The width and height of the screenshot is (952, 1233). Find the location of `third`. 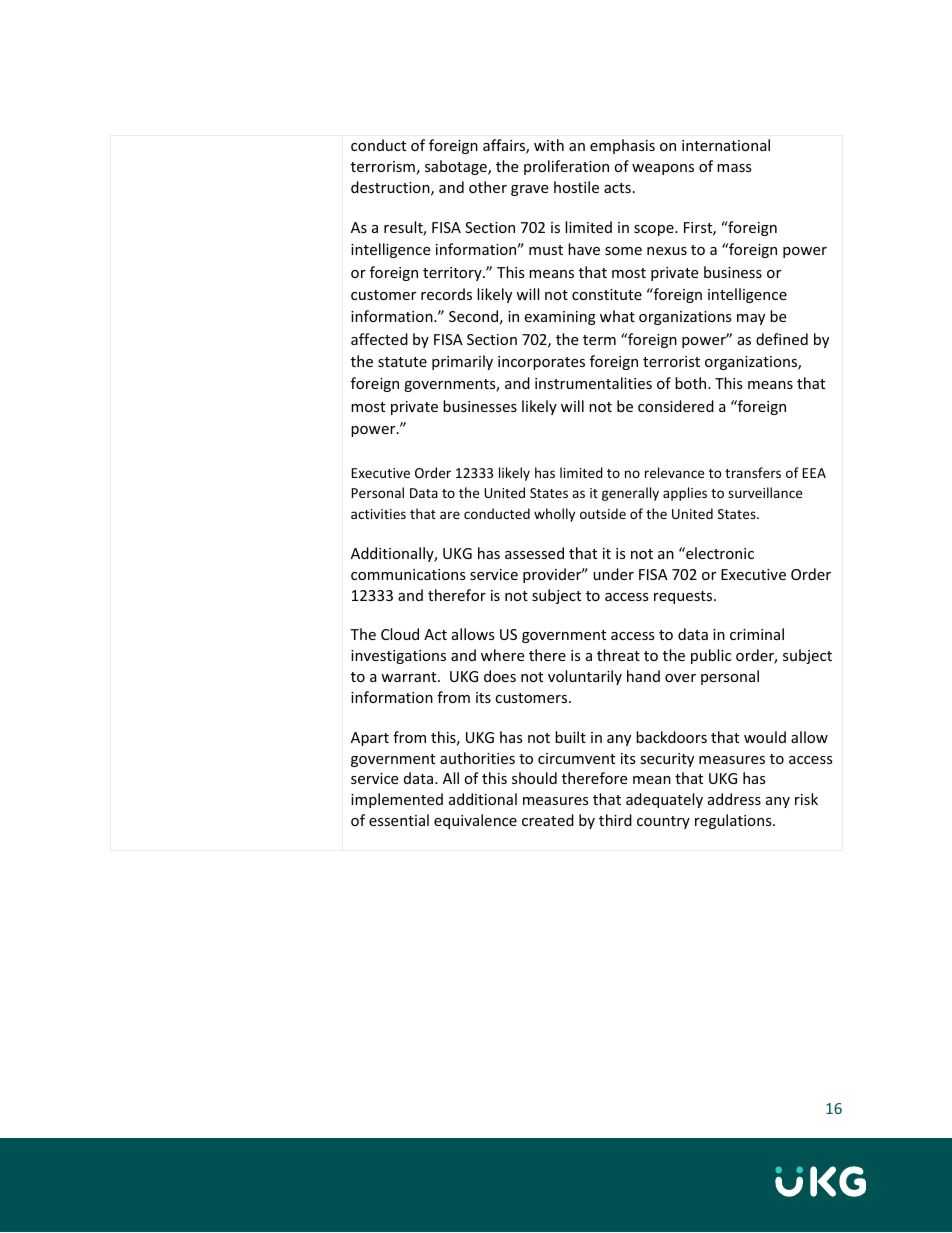

third is located at coordinates (615, 820).
